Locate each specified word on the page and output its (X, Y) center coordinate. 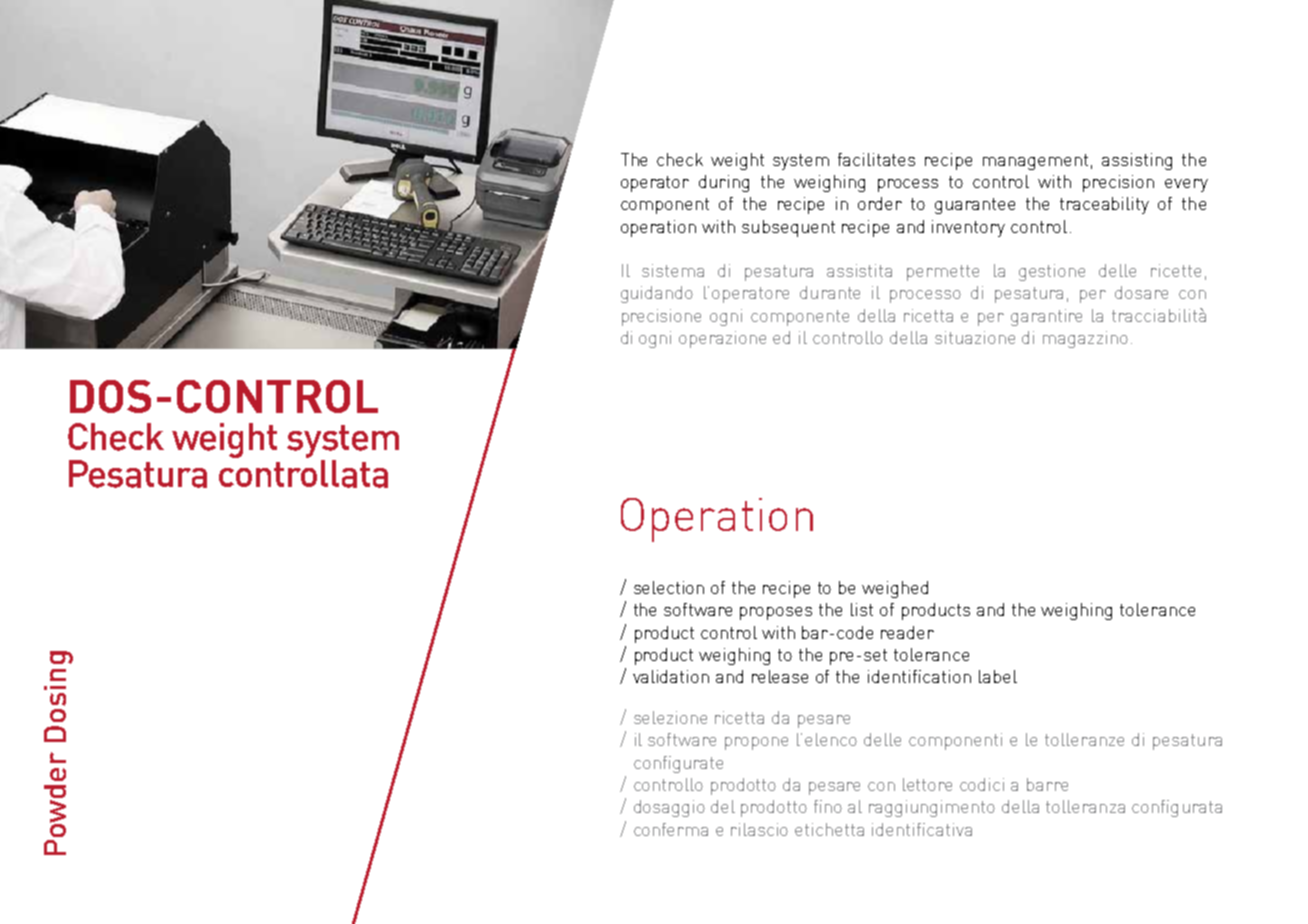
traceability (1104, 205)
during (724, 183)
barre (1047, 784)
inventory (968, 228)
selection (669, 587)
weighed (895, 589)
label (998, 676)
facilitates (876, 159)
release (780, 676)
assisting (1137, 161)
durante (830, 292)
